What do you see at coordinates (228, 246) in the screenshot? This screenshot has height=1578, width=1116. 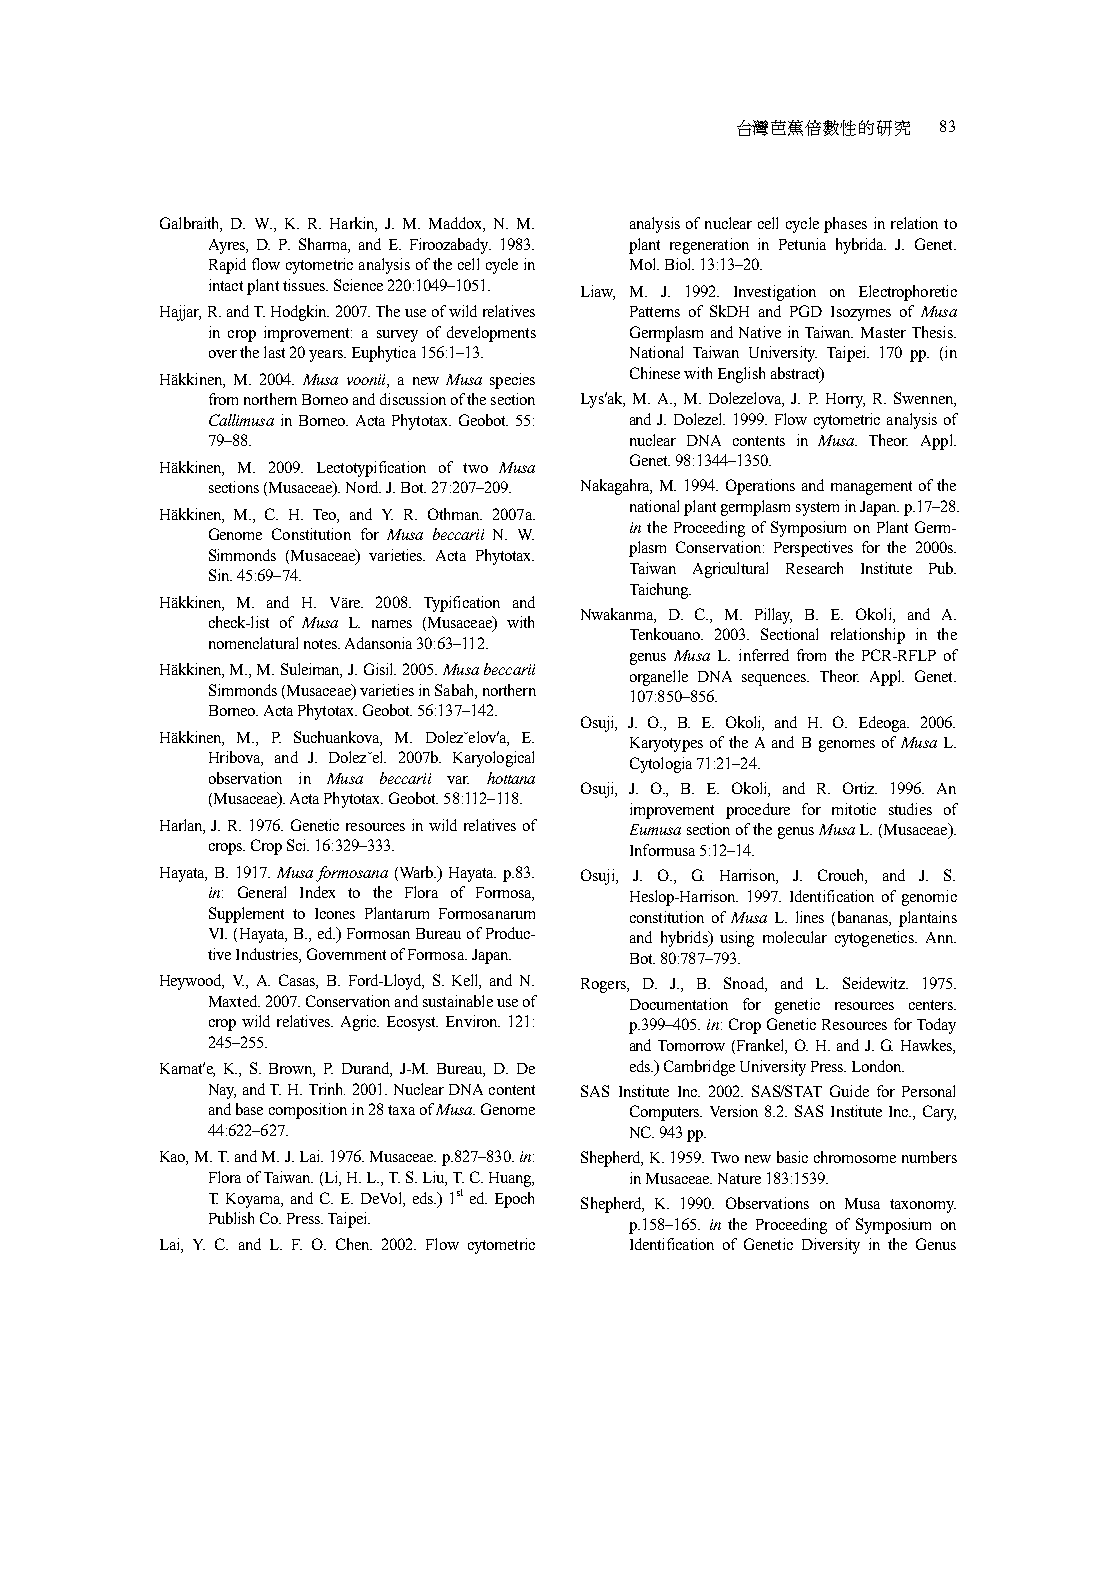 I see `Ayres` at bounding box center [228, 246].
